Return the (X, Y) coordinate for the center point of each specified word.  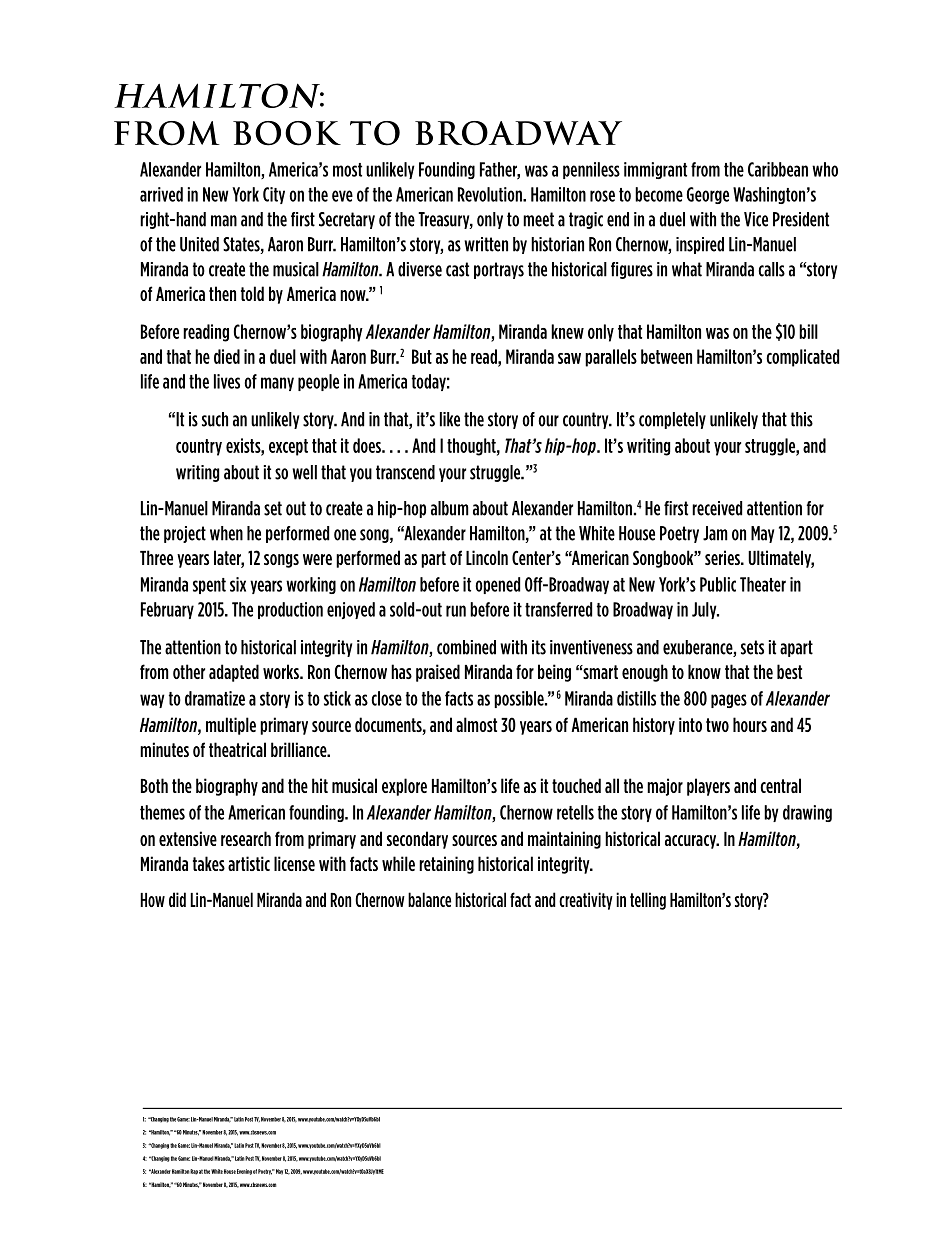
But (422, 356)
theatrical (237, 749)
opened (497, 585)
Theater (763, 584)
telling (648, 901)
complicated (802, 358)
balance (429, 899)
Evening (244, 1172)
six (238, 584)
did (177, 899)
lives (227, 381)
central (780, 785)
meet (538, 219)
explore (404, 787)
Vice (756, 219)
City (274, 195)
